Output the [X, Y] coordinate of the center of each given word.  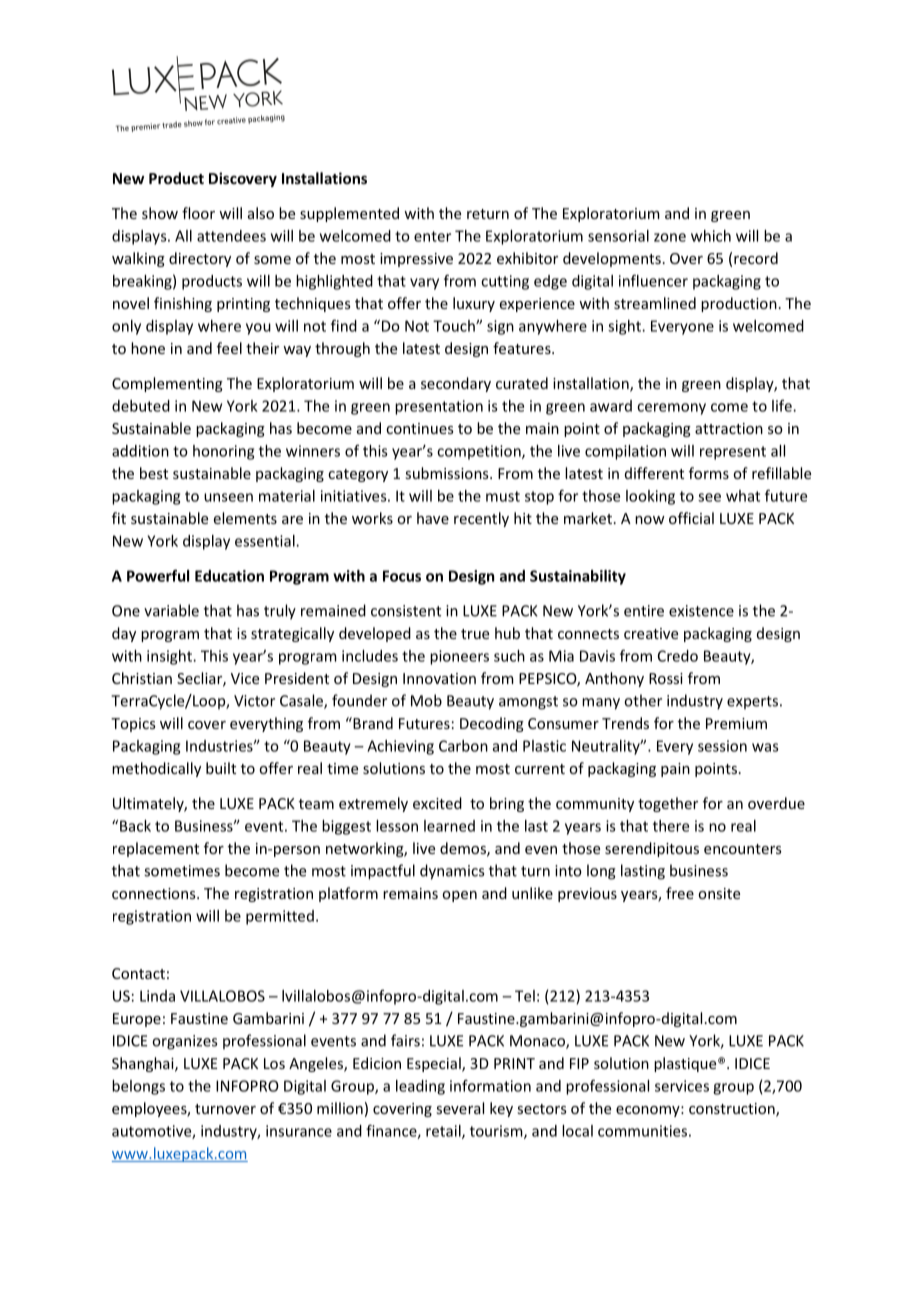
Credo [678, 656]
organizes [184, 1042]
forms [709, 473]
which [711, 236]
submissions [448, 473]
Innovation [439, 678]
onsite [719, 893]
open [459, 896]
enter [432, 236]
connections [155, 893]
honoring [223, 452]
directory [200, 259]
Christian [142, 678]
